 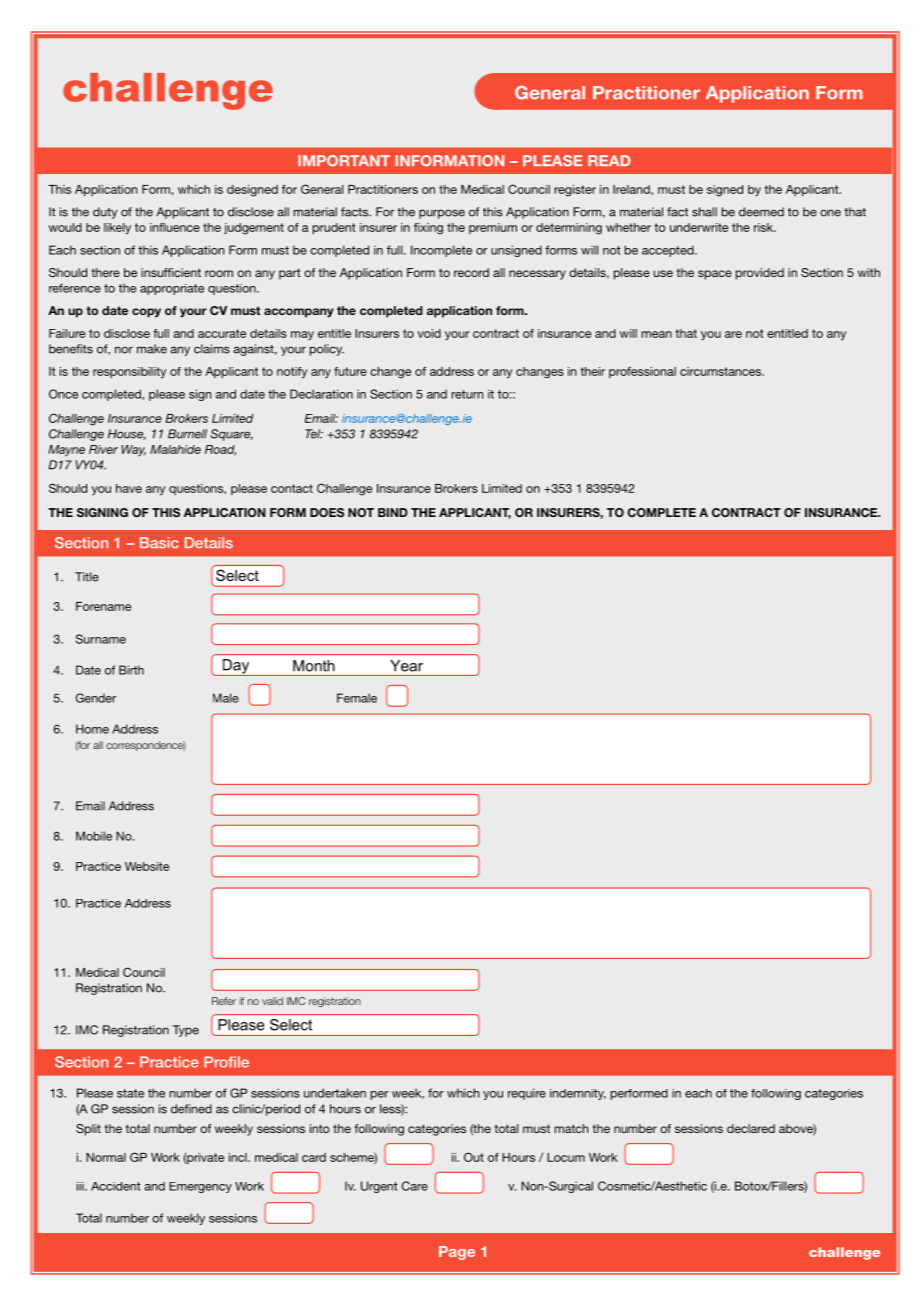 What do you see at coordinates (442, 214) in the screenshot?
I see `purpose` at bounding box center [442, 214].
